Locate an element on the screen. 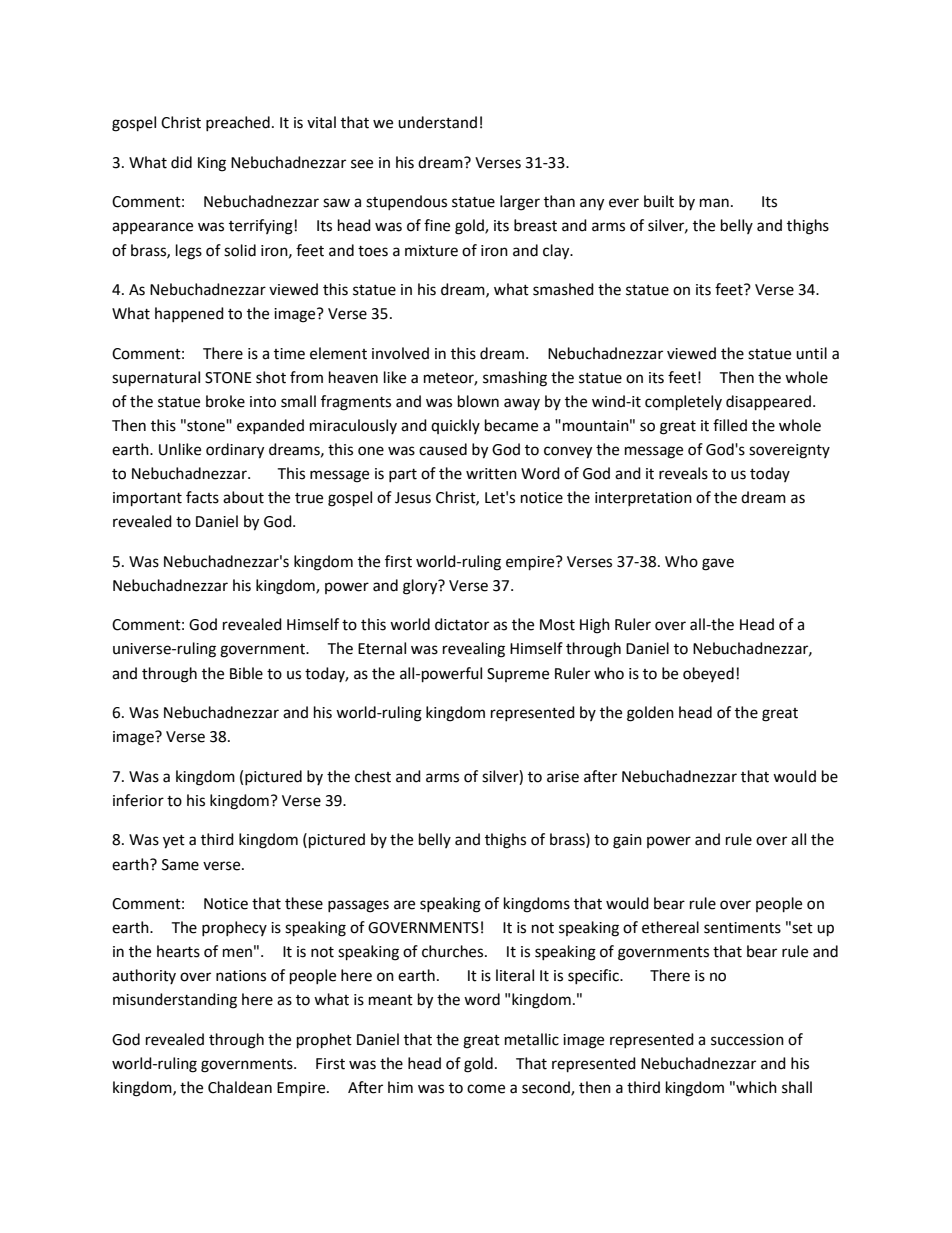 This screenshot has height=1233, width=952. gave is located at coordinates (718, 564).
